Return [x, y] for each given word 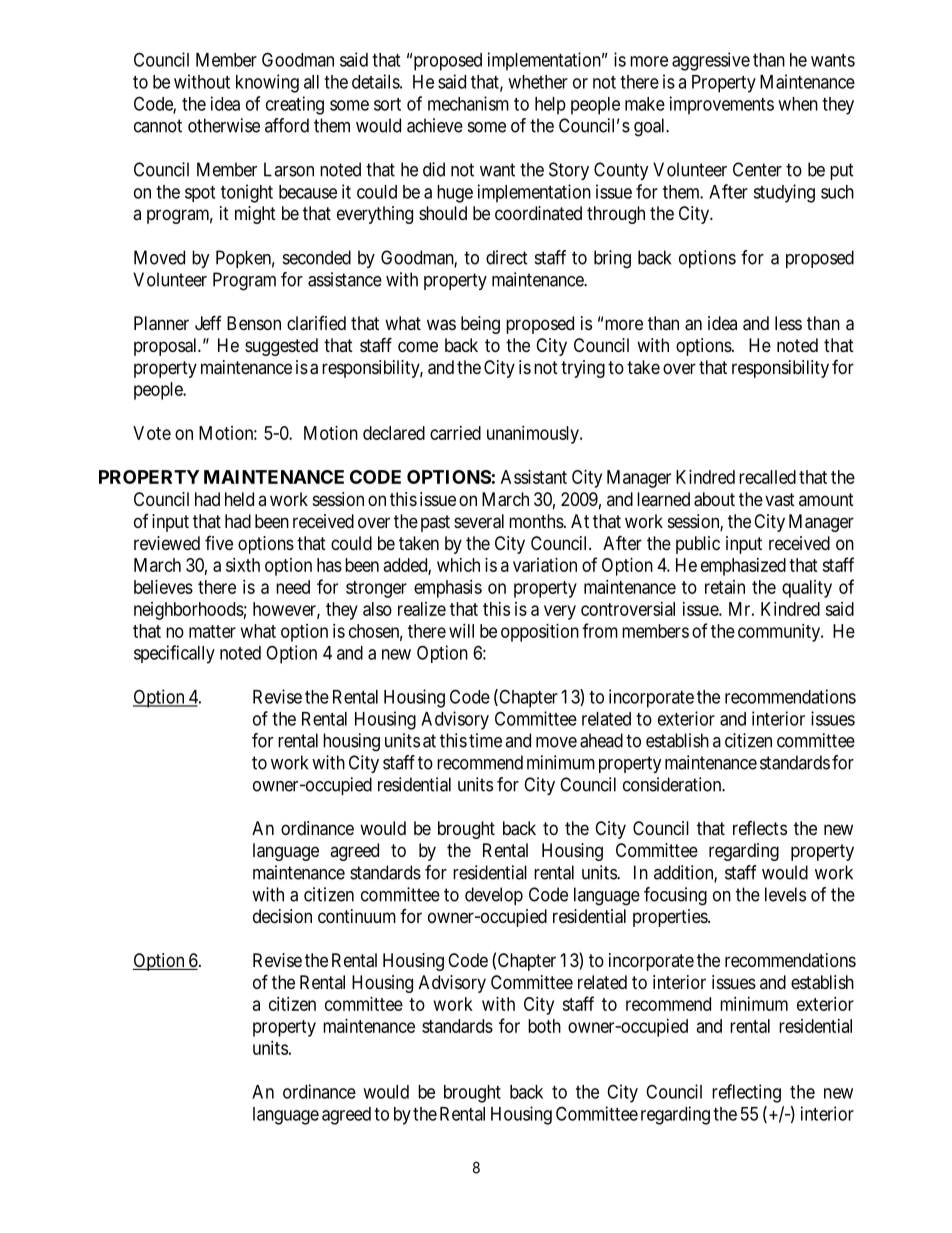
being [480, 325]
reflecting [746, 1093]
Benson [254, 323]
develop [494, 896]
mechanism [468, 103]
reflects [760, 828]
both [544, 1026]
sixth [243, 565]
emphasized [743, 567]
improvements [722, 105]
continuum [357, 916]
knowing [267, 83]
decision [282, 916]
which [458, 565]
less [788, 323]
